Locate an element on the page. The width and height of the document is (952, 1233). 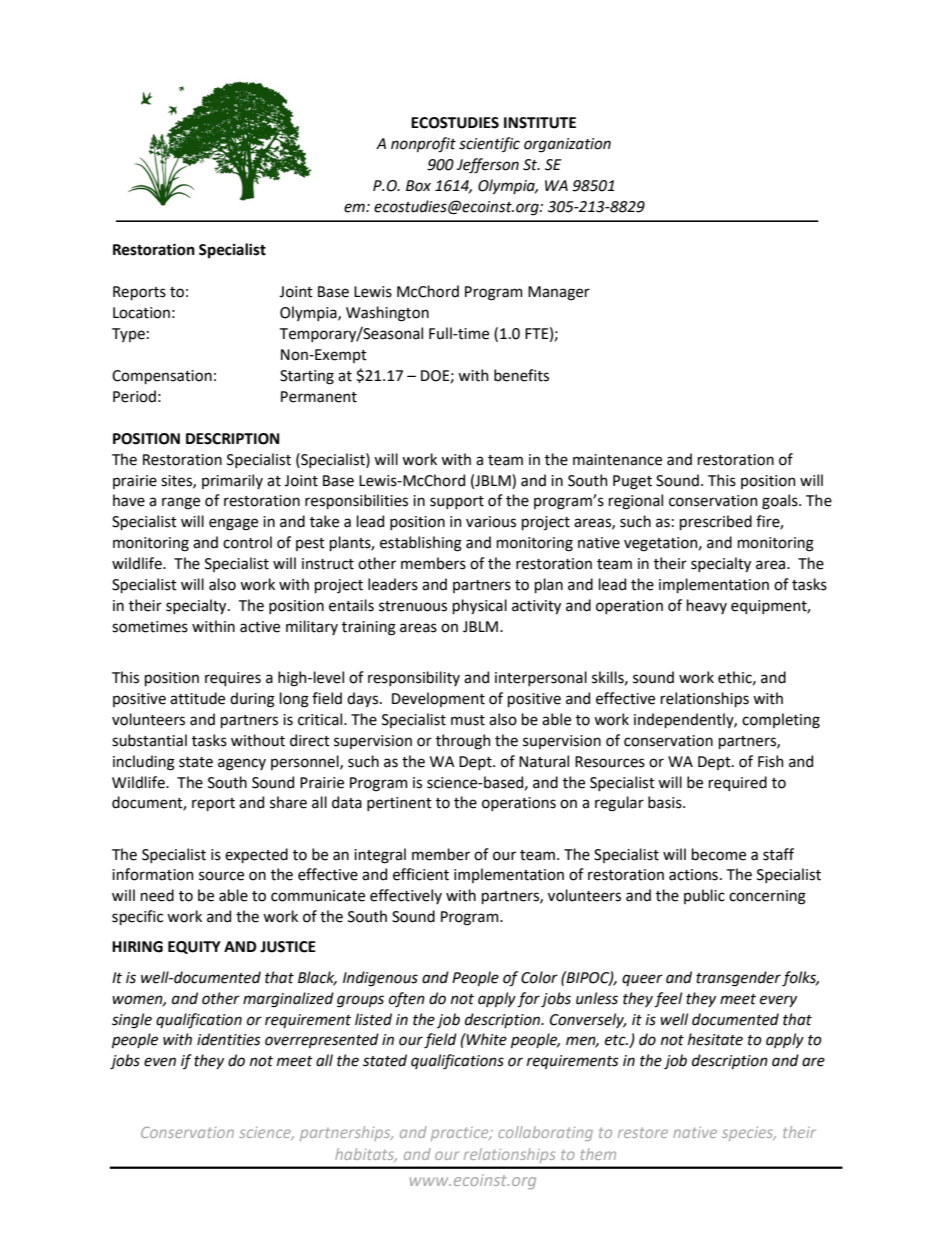
nonprofit is located at coordinates (423, 145).
